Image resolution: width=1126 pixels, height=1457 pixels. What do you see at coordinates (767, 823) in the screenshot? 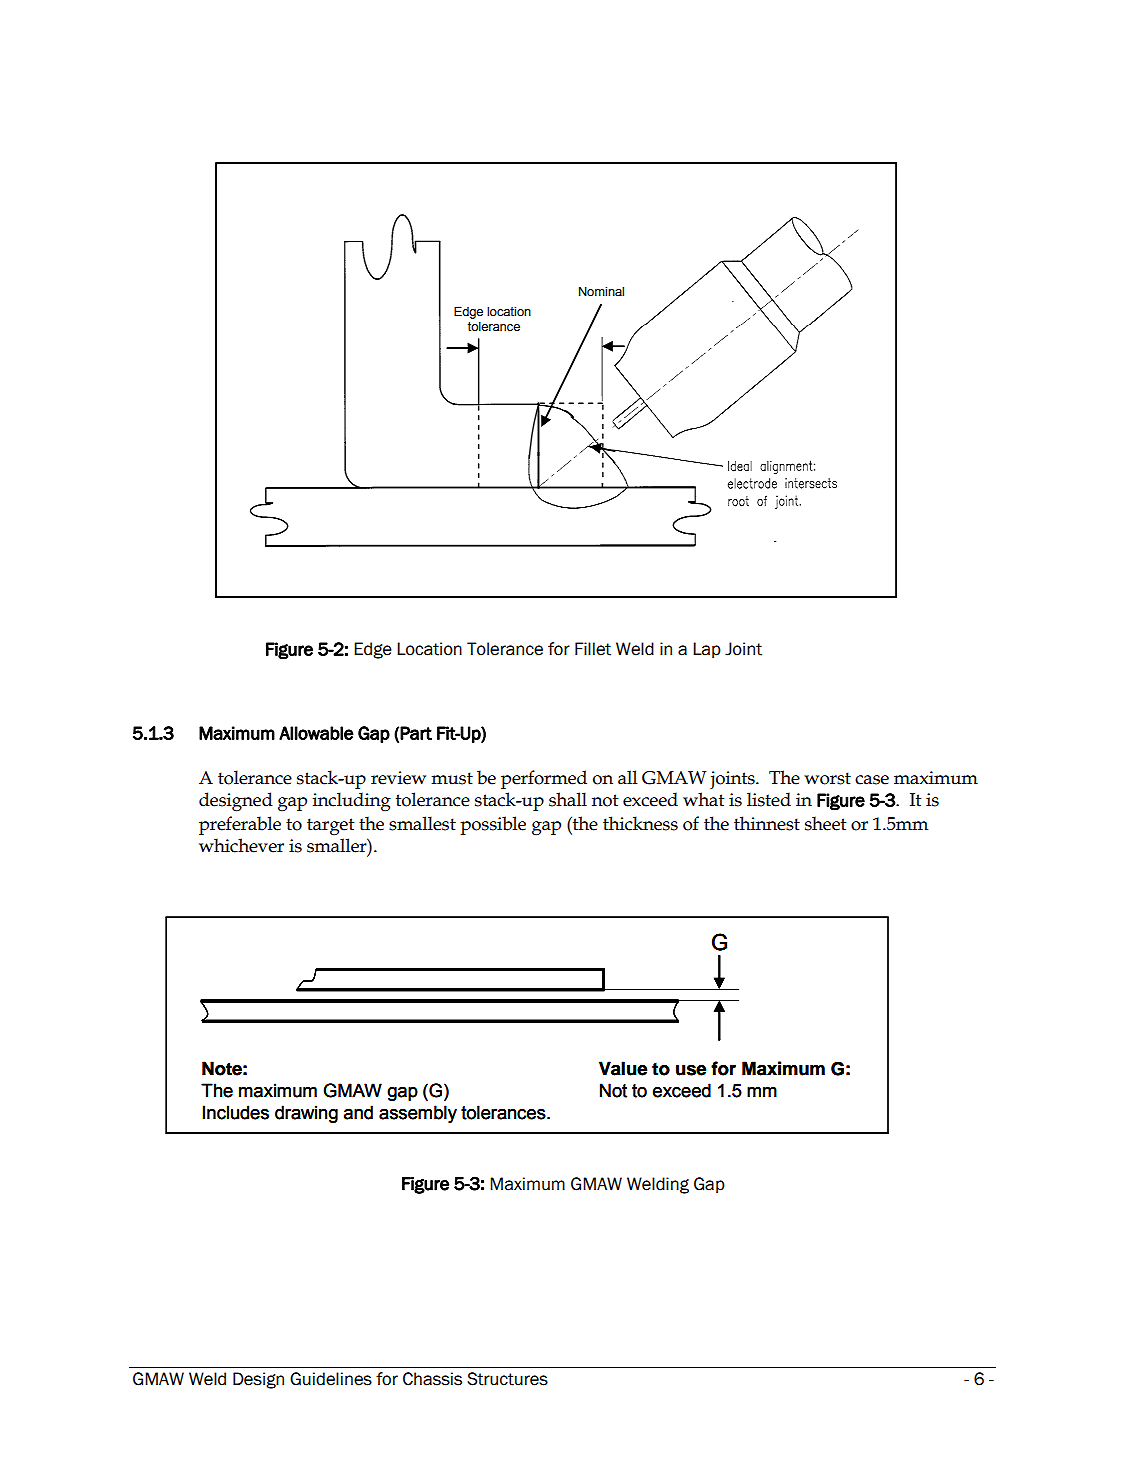
I see `thinnest` at bounding box center [767, 823].
